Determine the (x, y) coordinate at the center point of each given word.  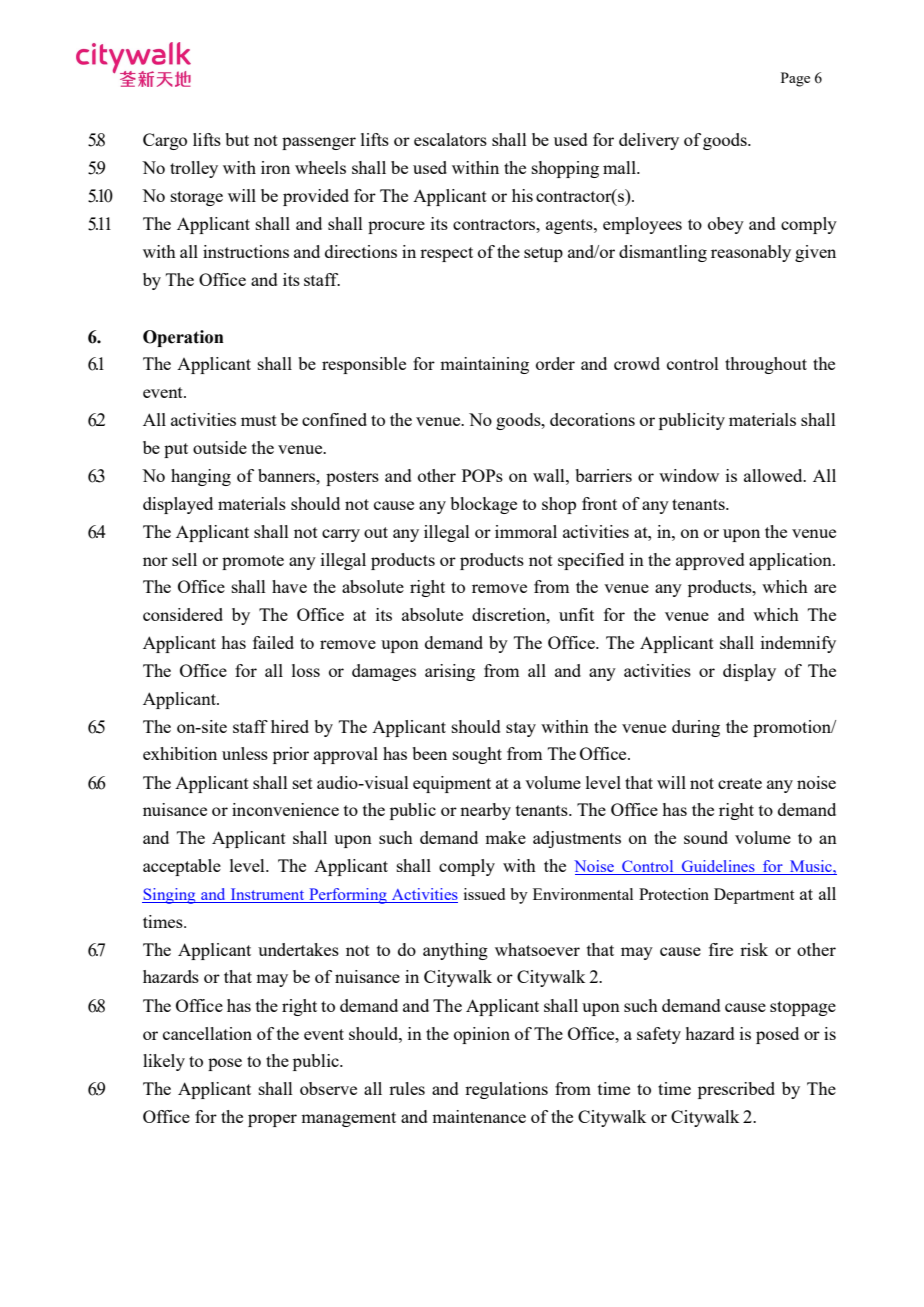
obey (726, 225)
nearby (485, 811)
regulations (506, 1090)
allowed (774, 475)
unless (245, 753)
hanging (201, 477)
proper (272, 1120)
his (522, 195)
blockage (483, 505)
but (237, 139)
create (740, 783)
